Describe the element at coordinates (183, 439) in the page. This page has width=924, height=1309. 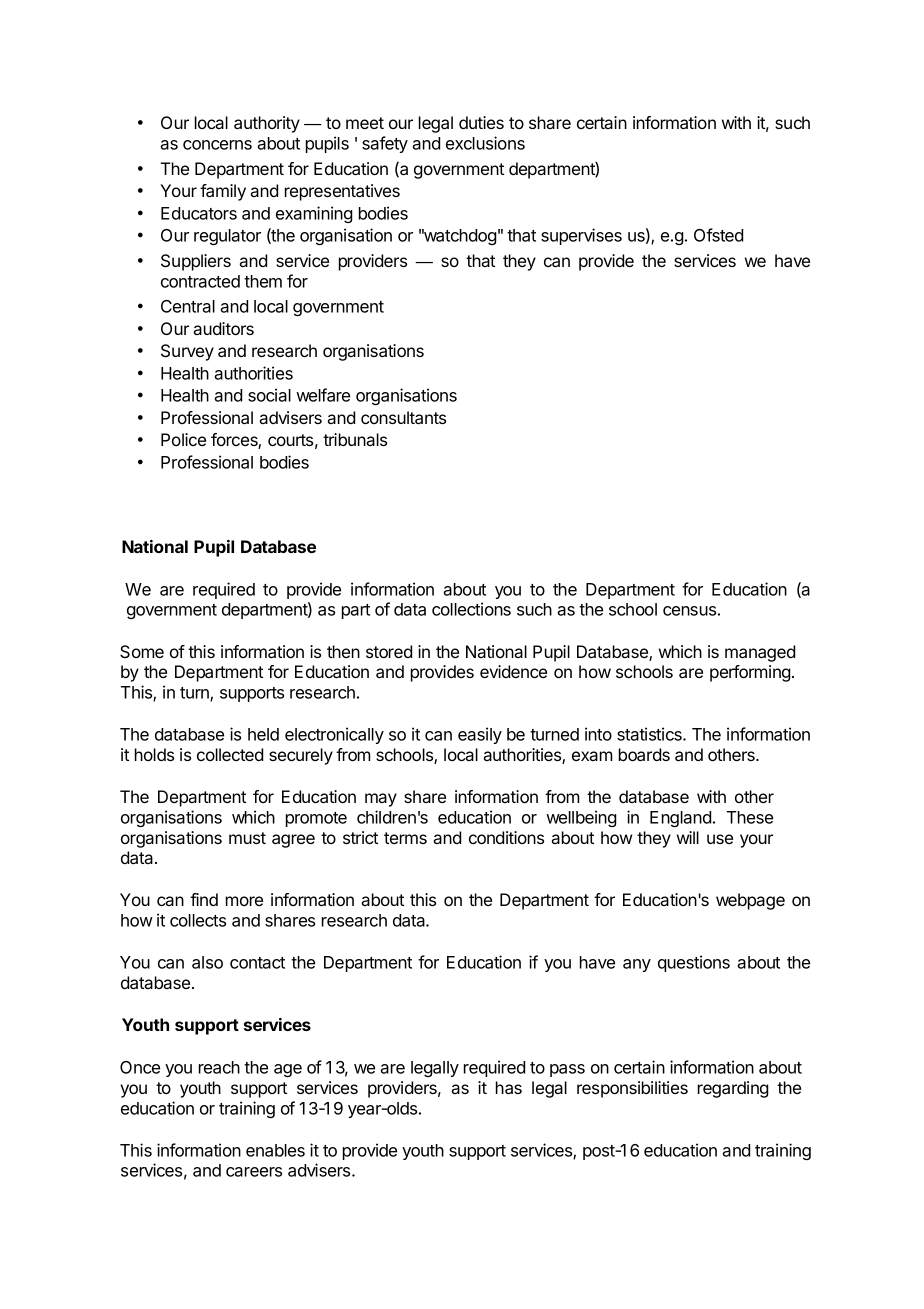
I see `Police` at that location.
